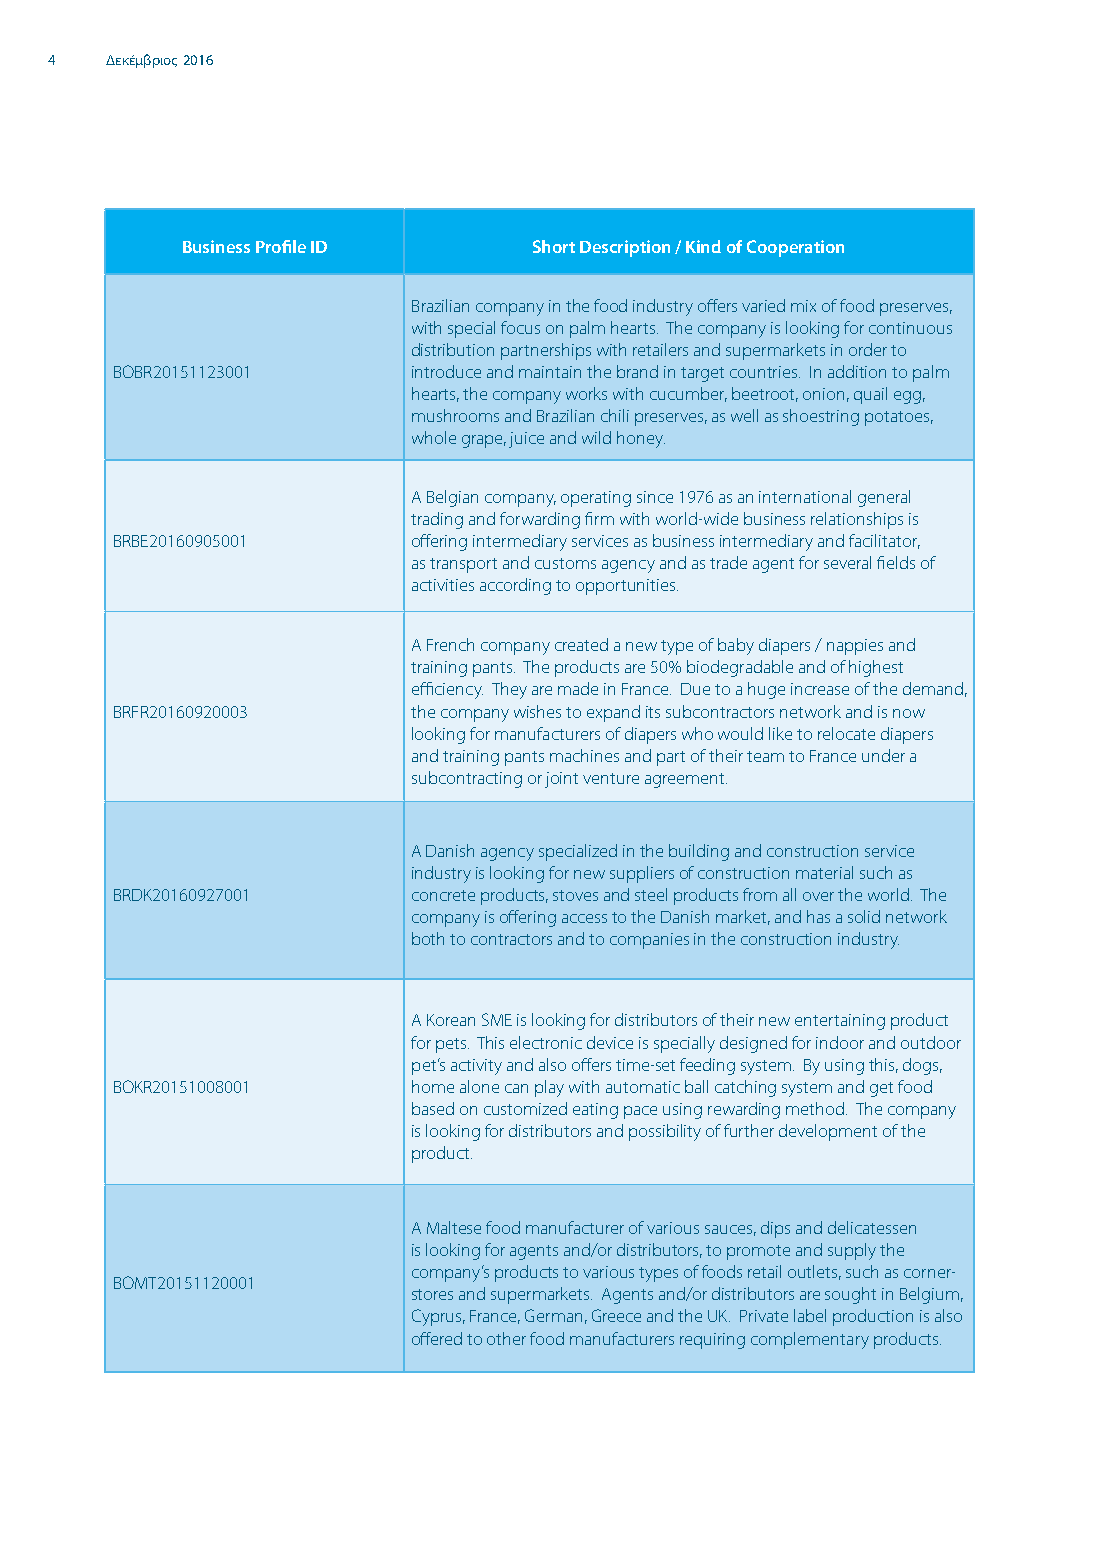 This screenshot has width=1095, height=1548. Describe the element at coordinates (581, 644) in the screenshot. I see `created` at that location.
